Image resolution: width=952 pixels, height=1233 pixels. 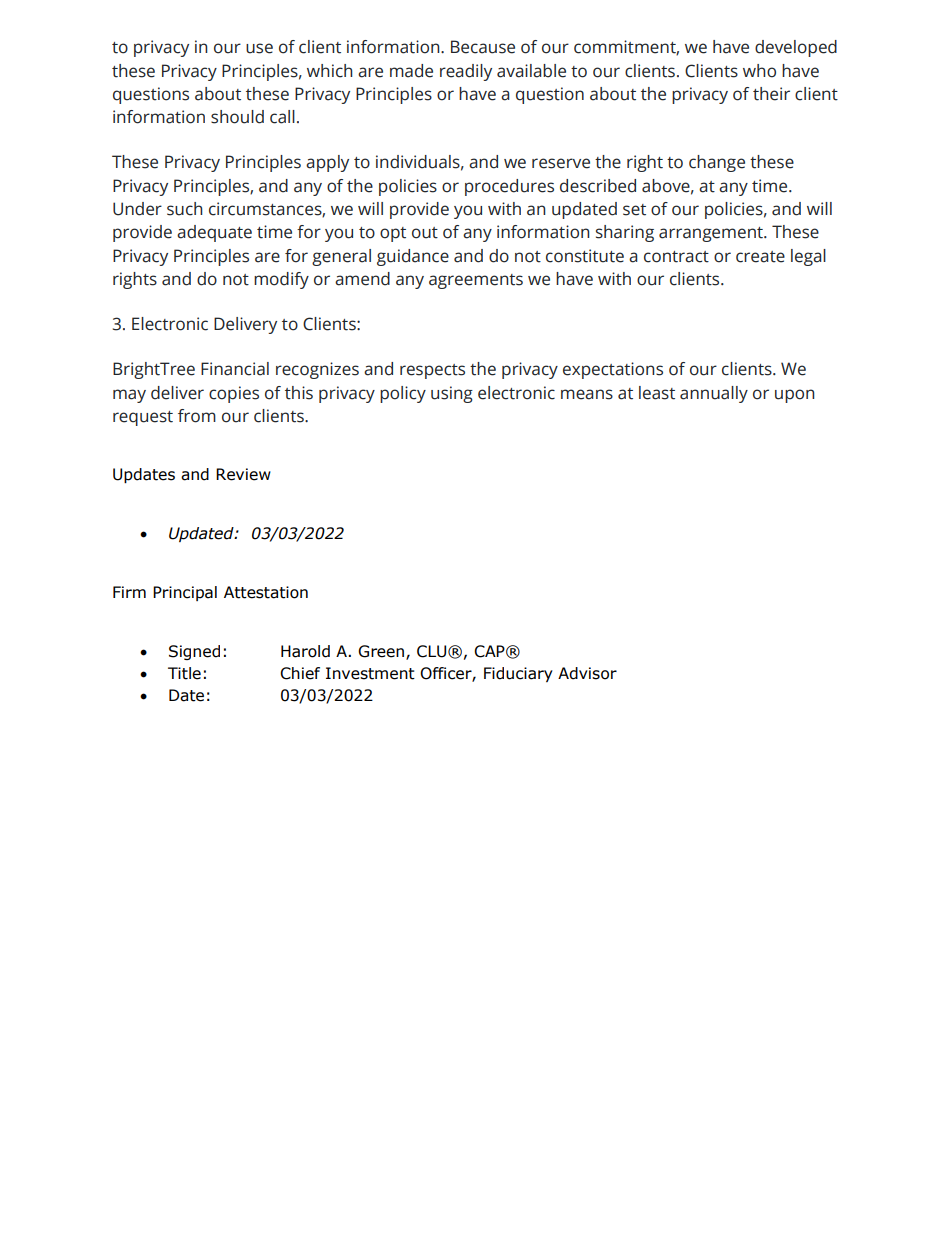 What do you see at coordinates (243, 474) in the image?
I see `Review` at bounding box center [243, 474].
